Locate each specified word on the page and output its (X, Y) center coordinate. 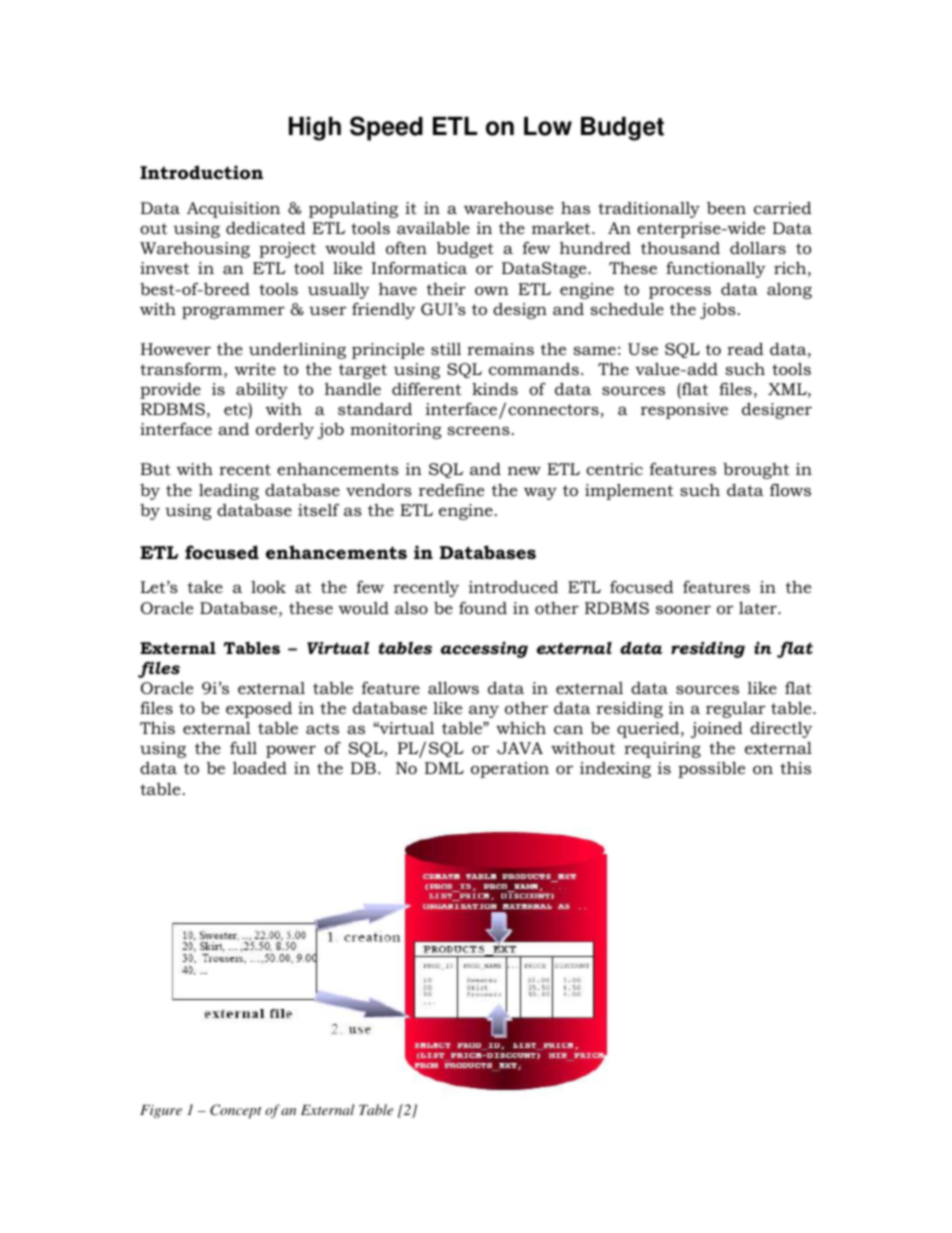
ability (262, 390)
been (726, 208)
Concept (236, 1111)
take (205, 586)
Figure (161, 1111)
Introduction (201, 172)
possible (711, 770)
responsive (684, 411)
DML (444, 768)
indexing (615, 770)
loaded (260, 768)
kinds (495, 389)
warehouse (508, 207)
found (483, 608)
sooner (683, 609)
